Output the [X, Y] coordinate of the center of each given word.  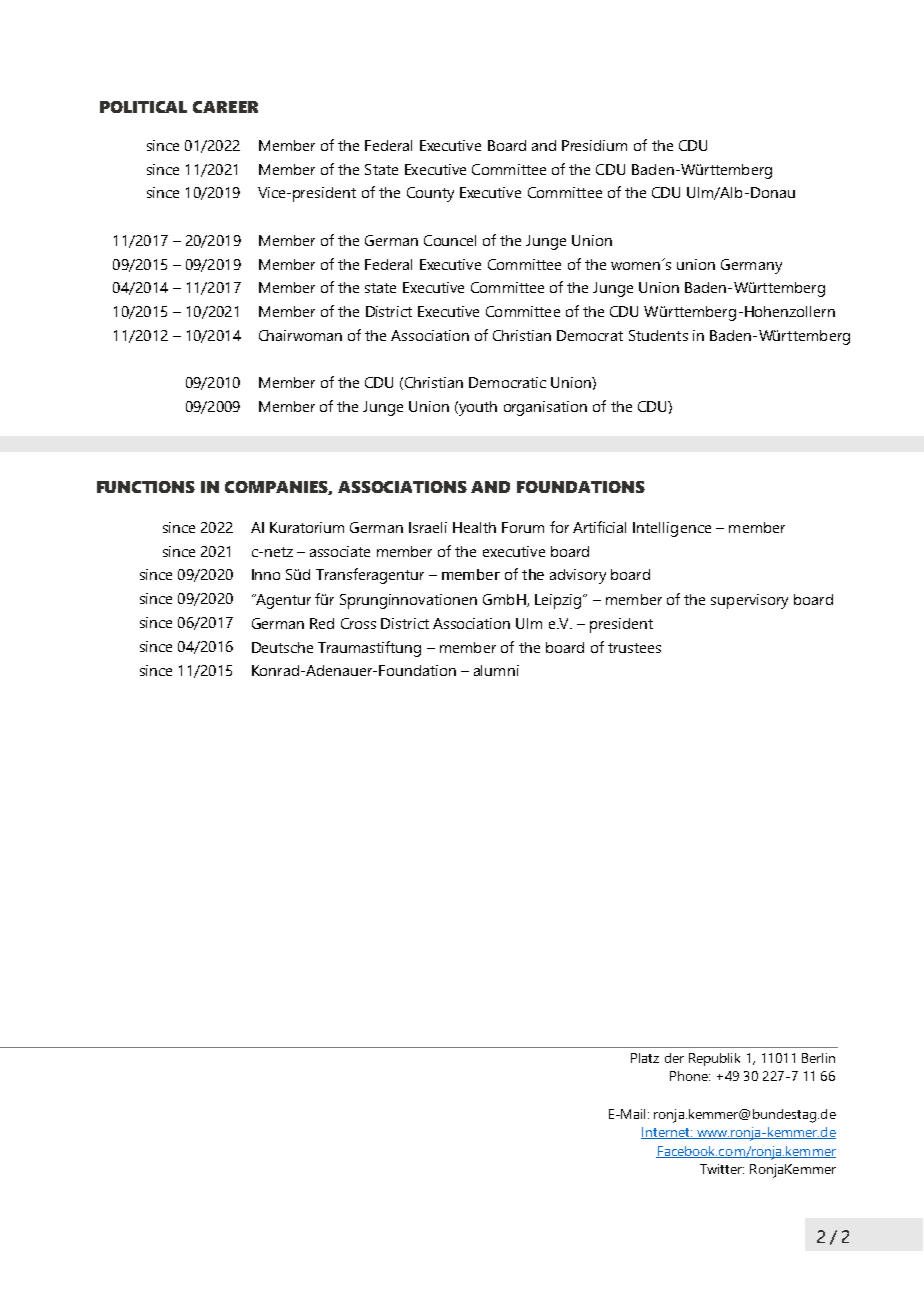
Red [322, 623]
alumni [496, 670]
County [430, 194]
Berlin [818, 1058]
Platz [645, 1058]
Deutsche [282, 647]
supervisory [749, 601]
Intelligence [672, 529]
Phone [690, 1076]
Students [658, 335]
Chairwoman [300, 335]
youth [477, 408]
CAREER [225, 107]
